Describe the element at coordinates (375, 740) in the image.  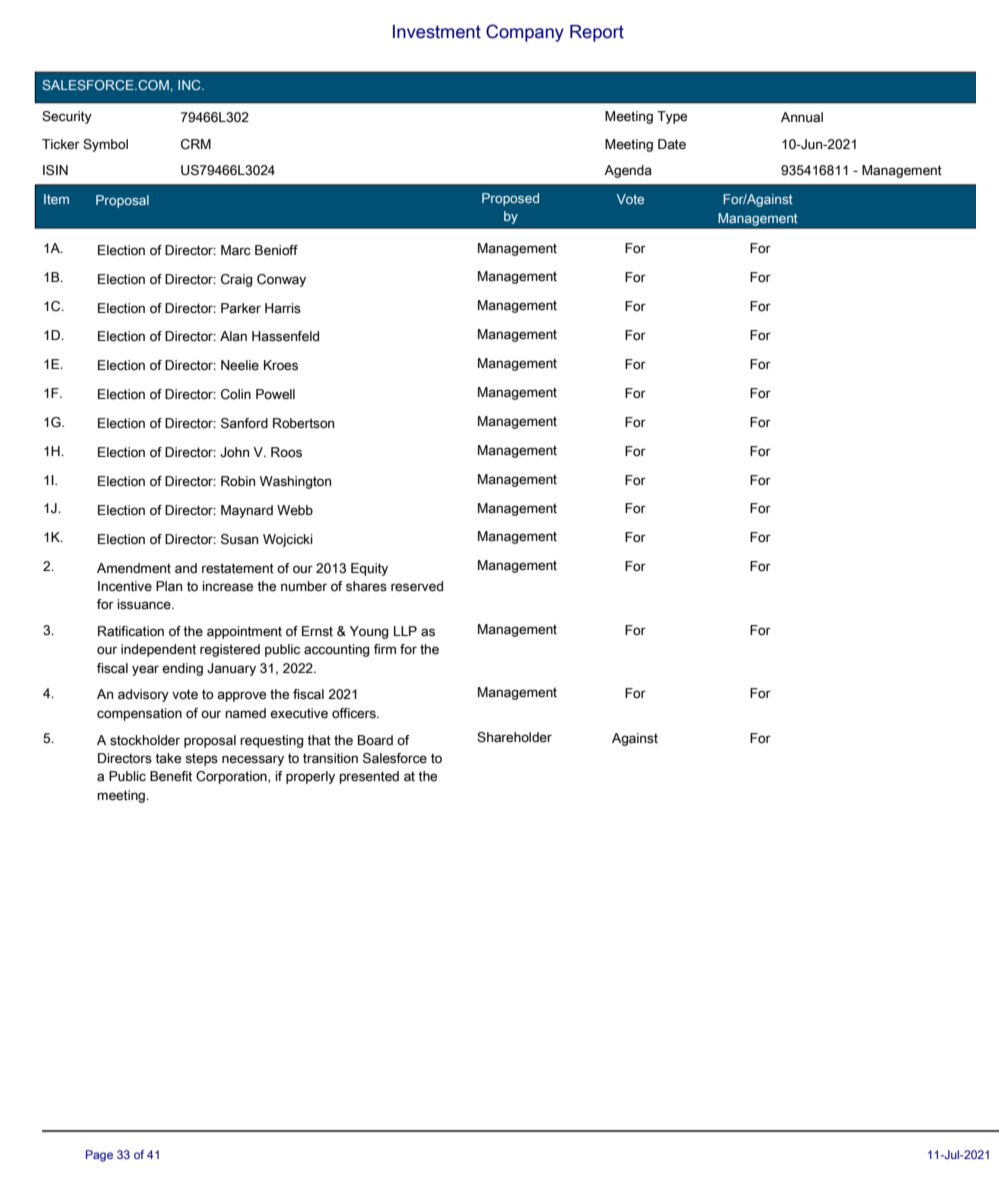
I see `Board` at that location.
